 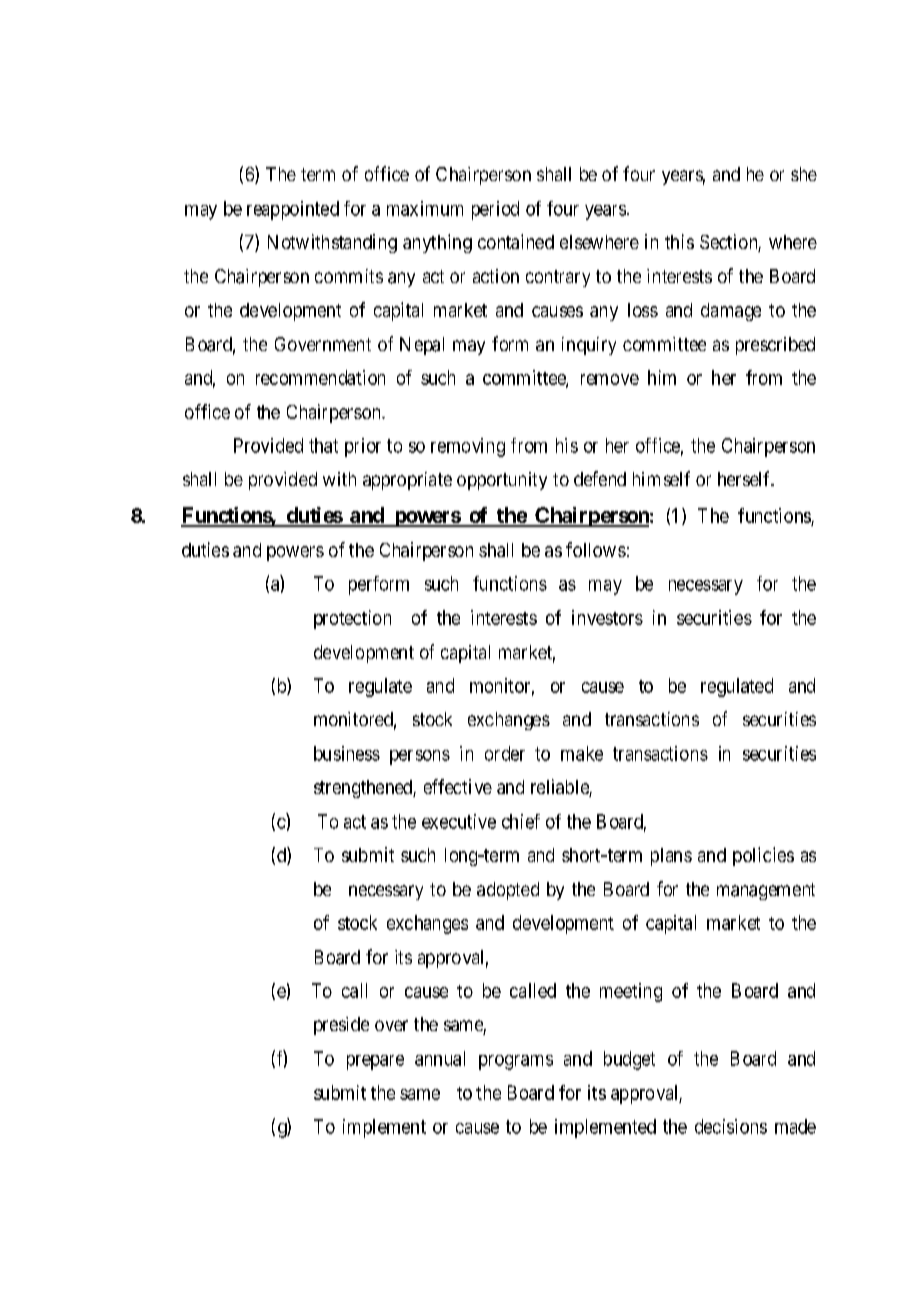 What do you see at coordinates (596, 549) in the page?
I see `follows` at bounding box center [596, 549].
